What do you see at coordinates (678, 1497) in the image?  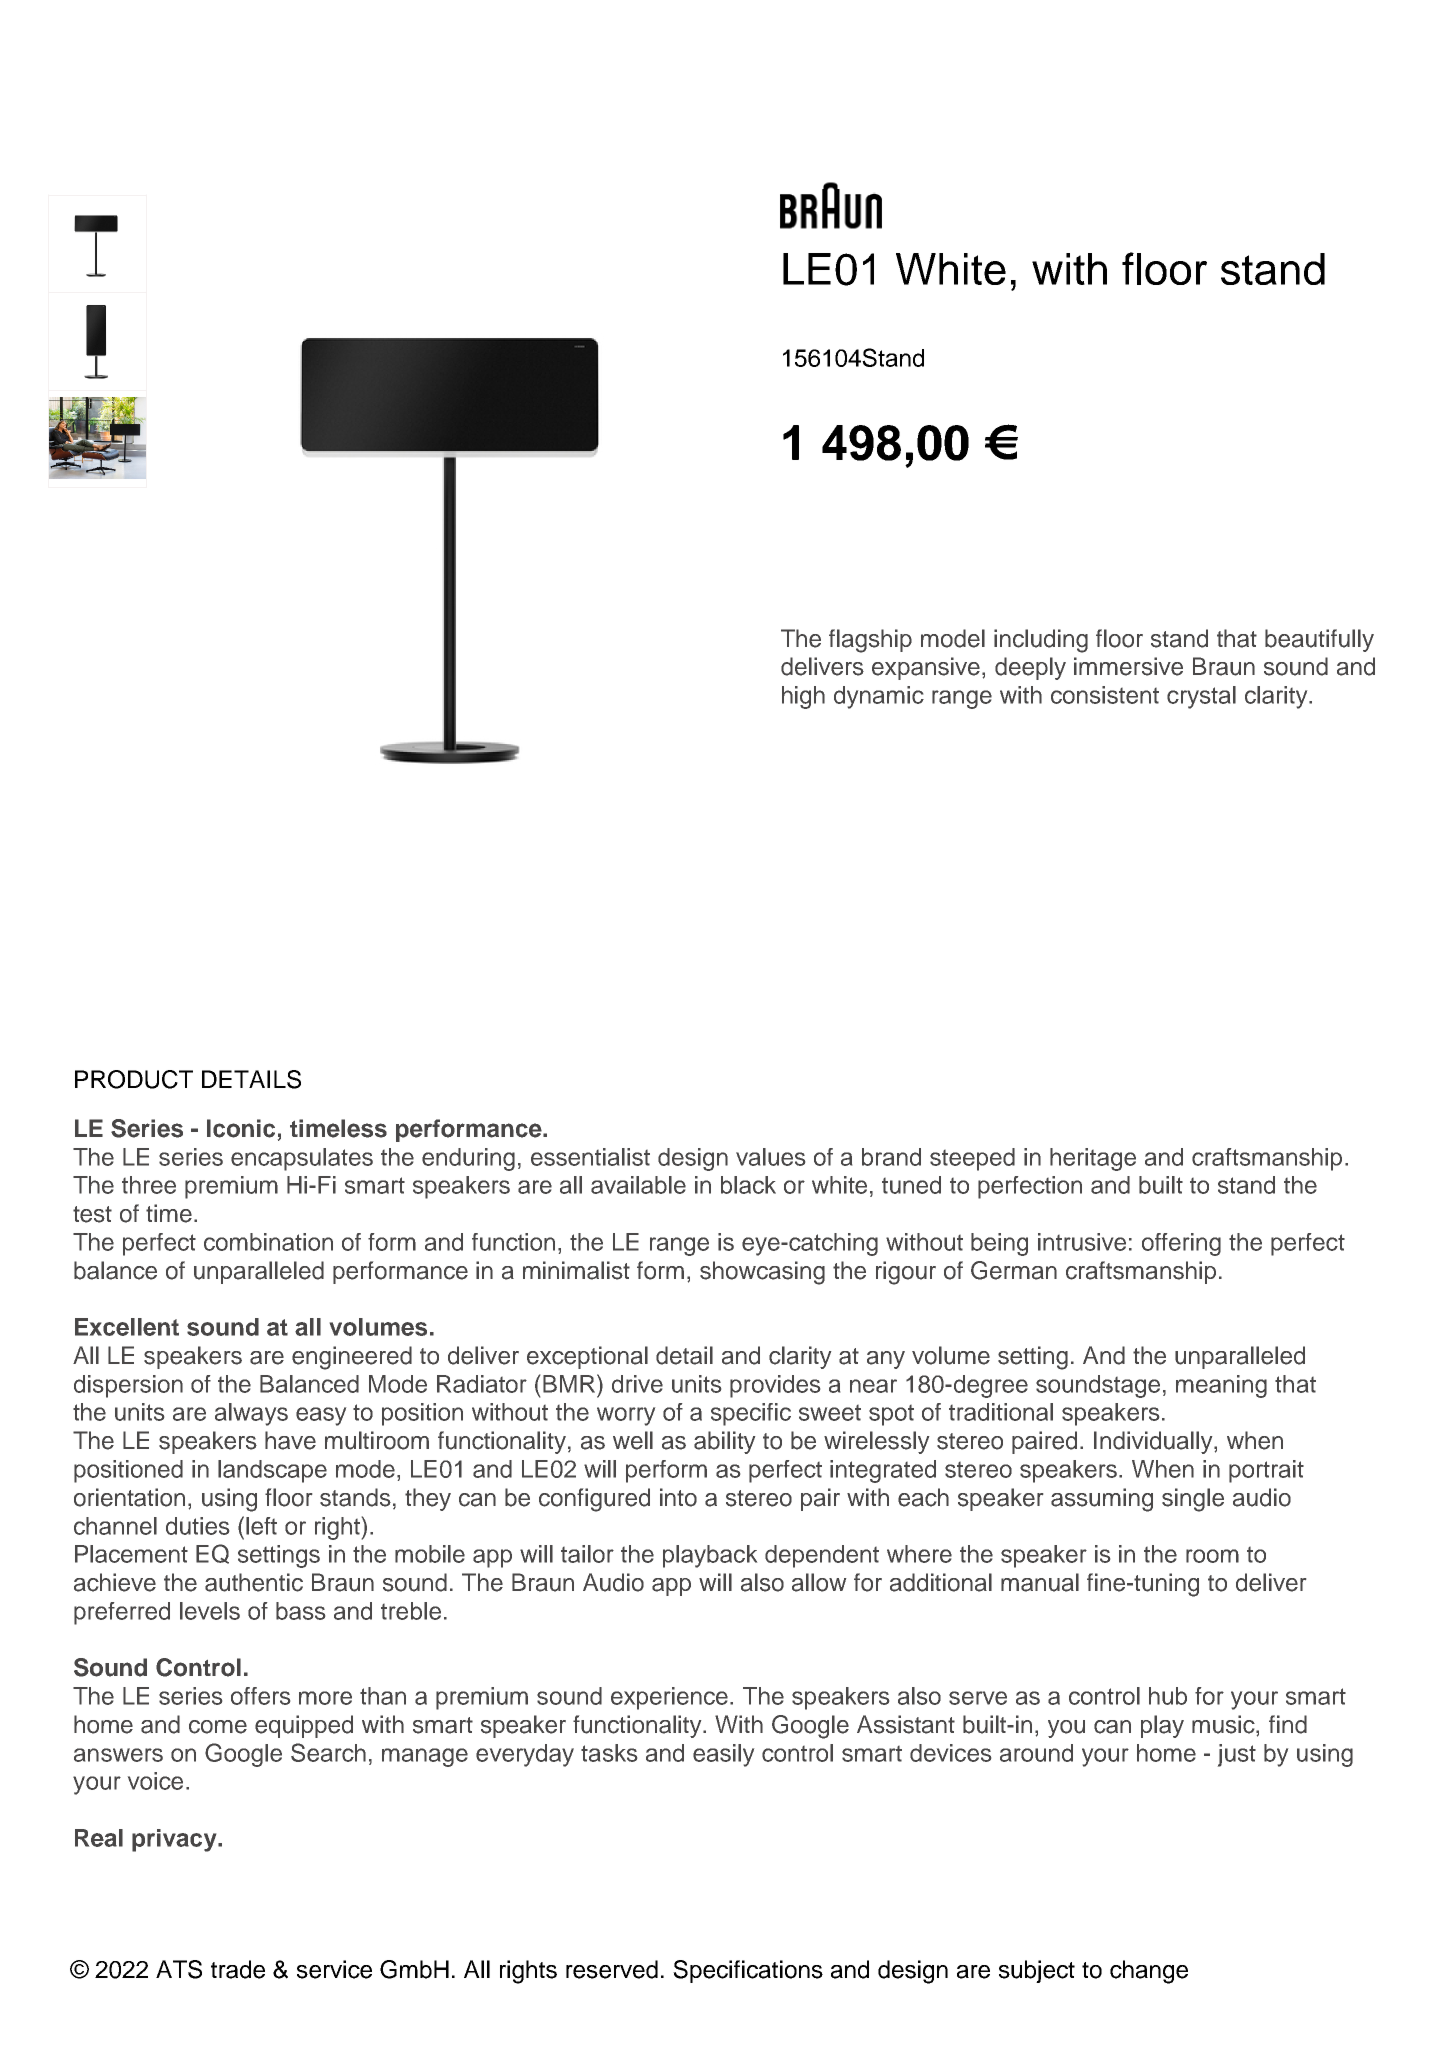 I see `into` at bounding box center [678, 1497].
